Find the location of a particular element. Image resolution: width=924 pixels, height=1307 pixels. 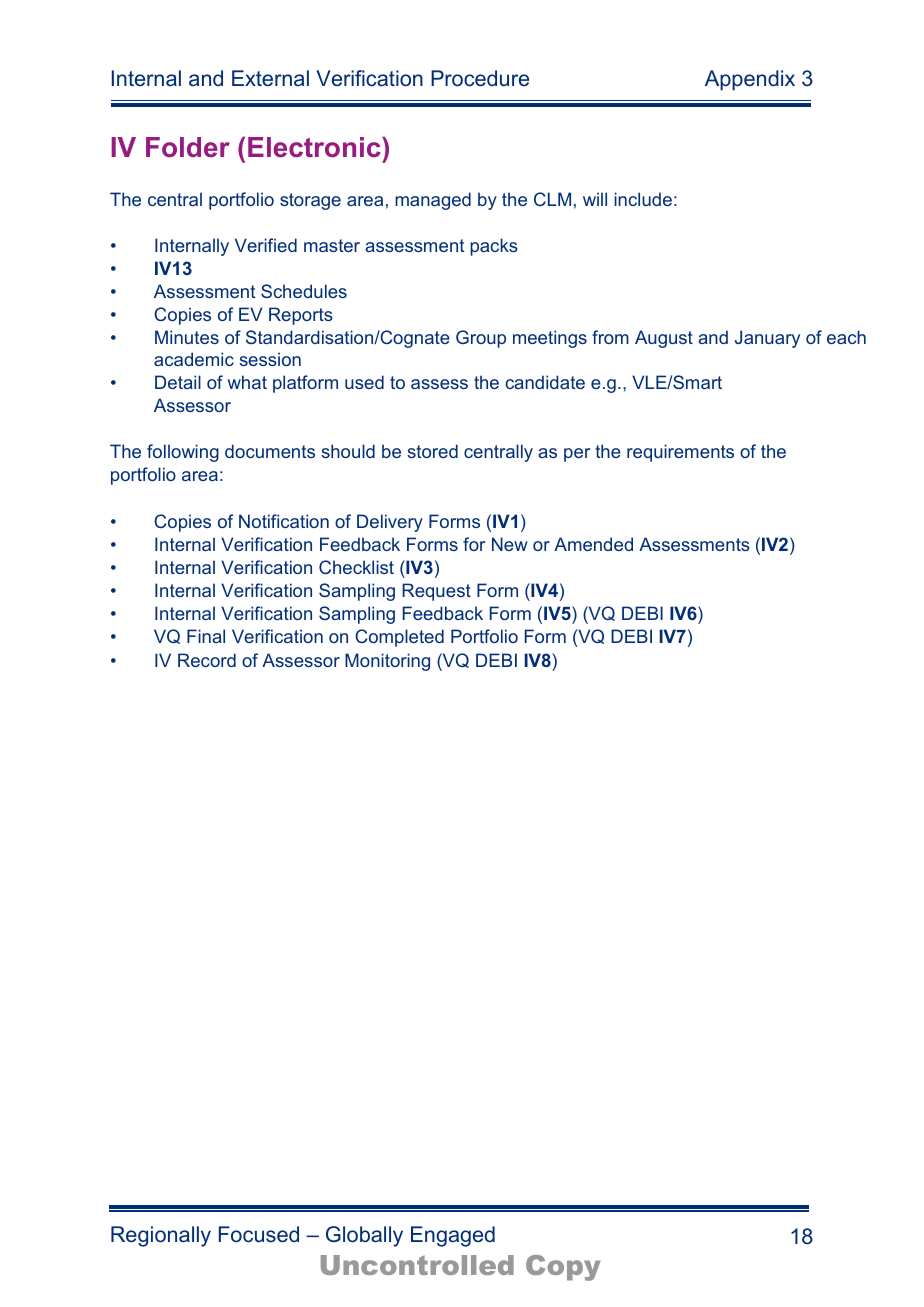

Procedure is located at coordinates (480, 78).
